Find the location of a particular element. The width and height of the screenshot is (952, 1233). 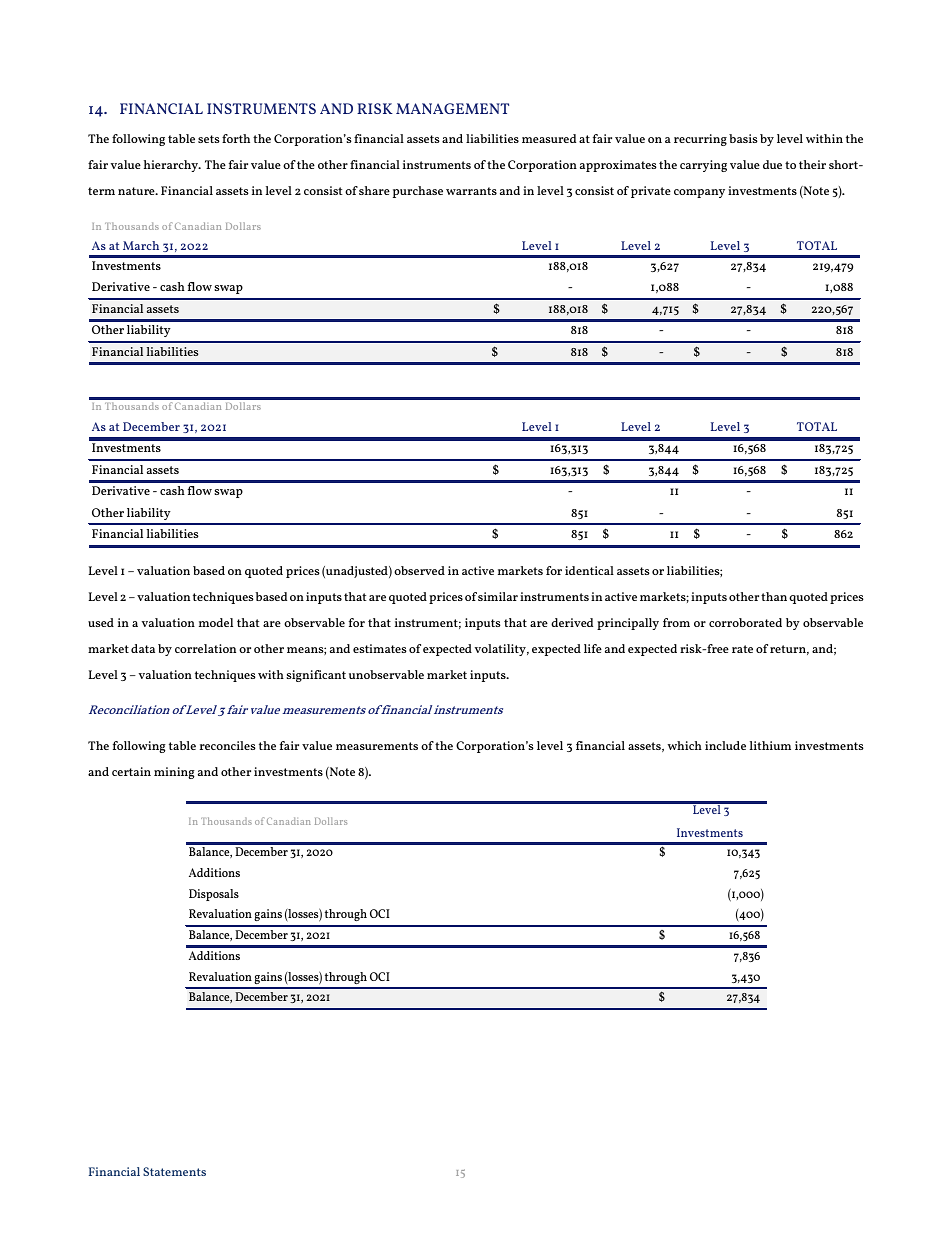

observed is located at coordinates (419, 570).
